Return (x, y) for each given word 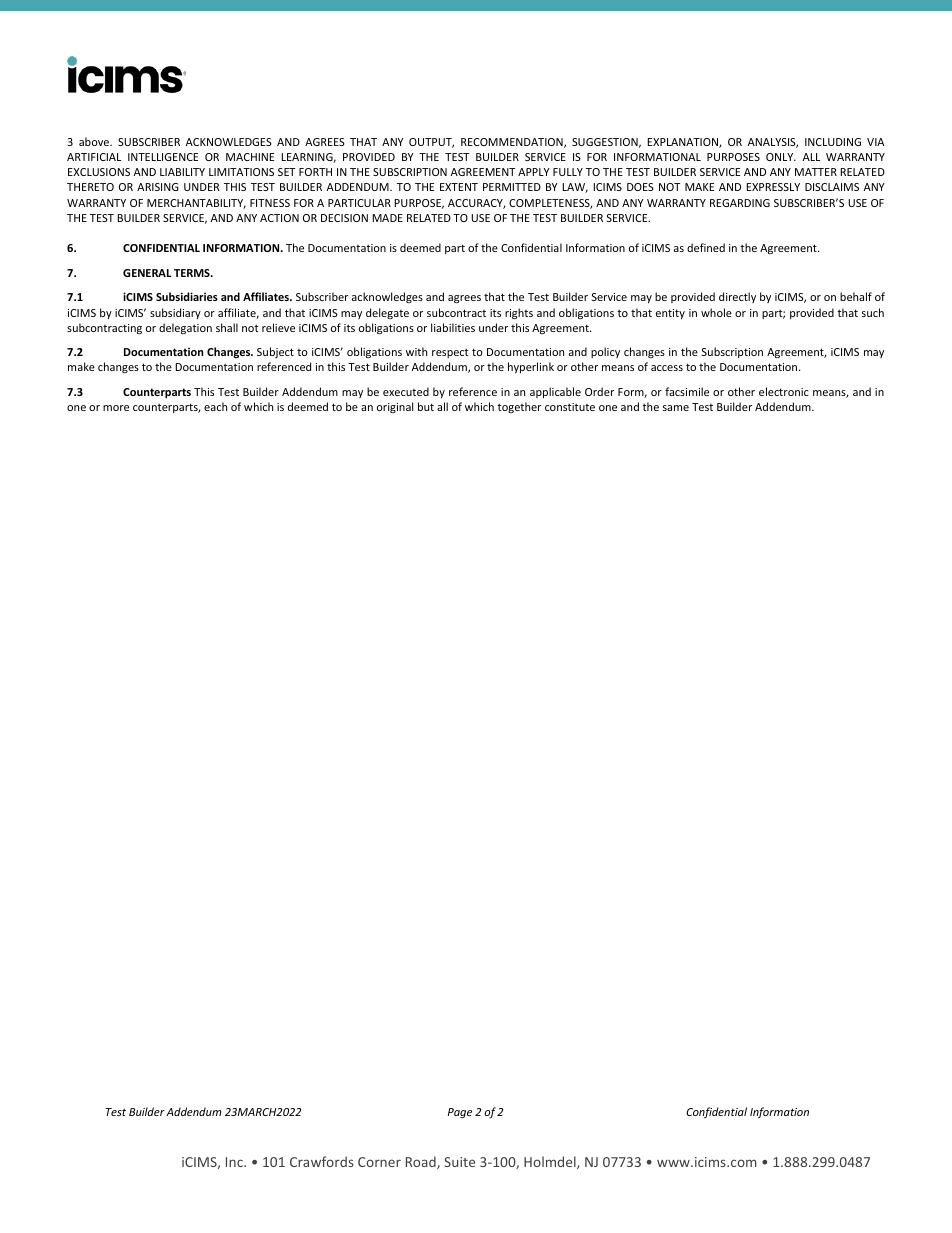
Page (460, 1113)
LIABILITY (182, 172)
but (426, 406)
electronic (784, 391)
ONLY (781, 157)
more (116, 408)
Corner (379, 1162)
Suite (459, 1162)
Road (422, 1162)
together (519, 407)
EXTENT (459, 187)
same (676, 408)
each (215, 406)
